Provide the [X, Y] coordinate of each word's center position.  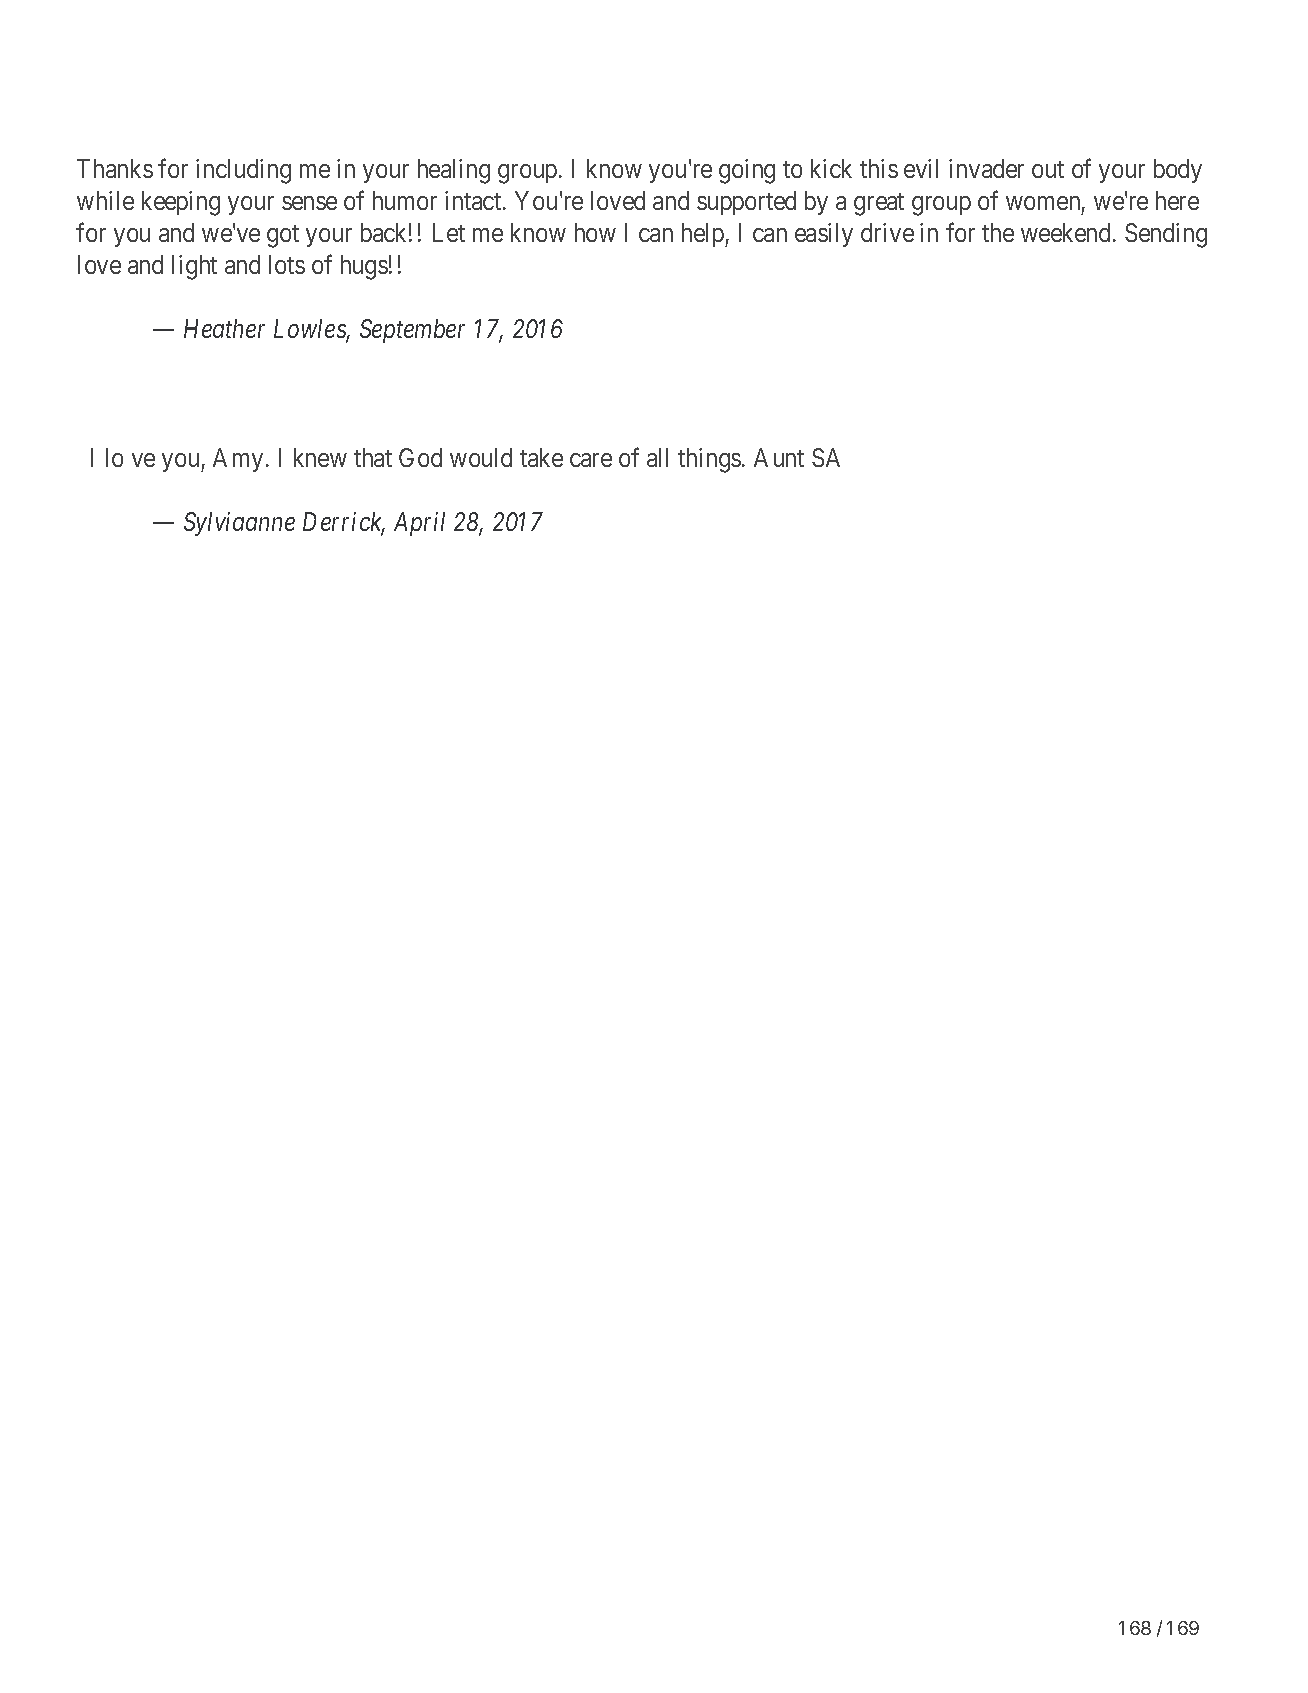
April [419, 524]
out [1048, 169]
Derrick [344, 523]
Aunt [779, 457]
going [747, 171]
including [243, 171]
